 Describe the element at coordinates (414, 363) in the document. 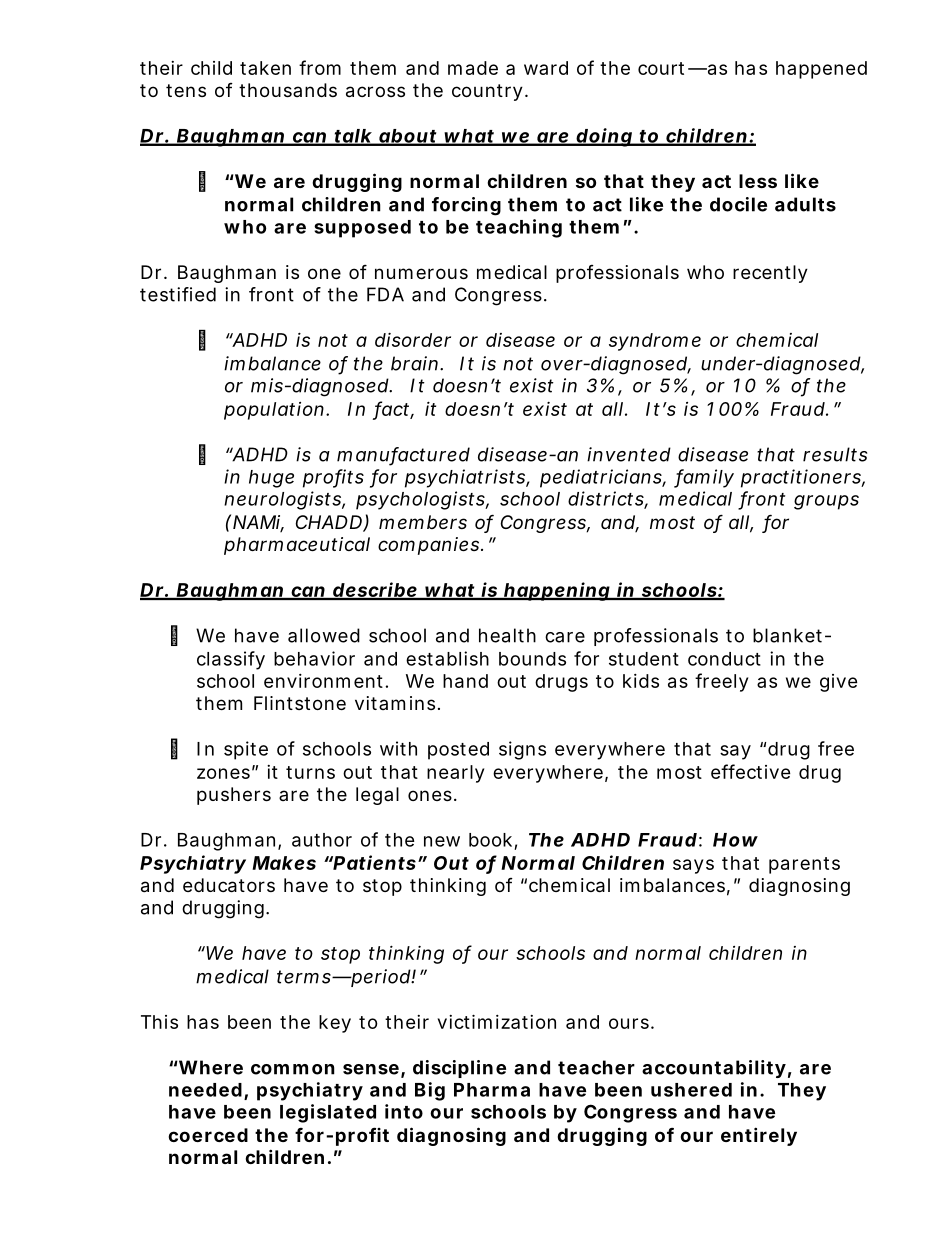

I see `brain` at that location.
